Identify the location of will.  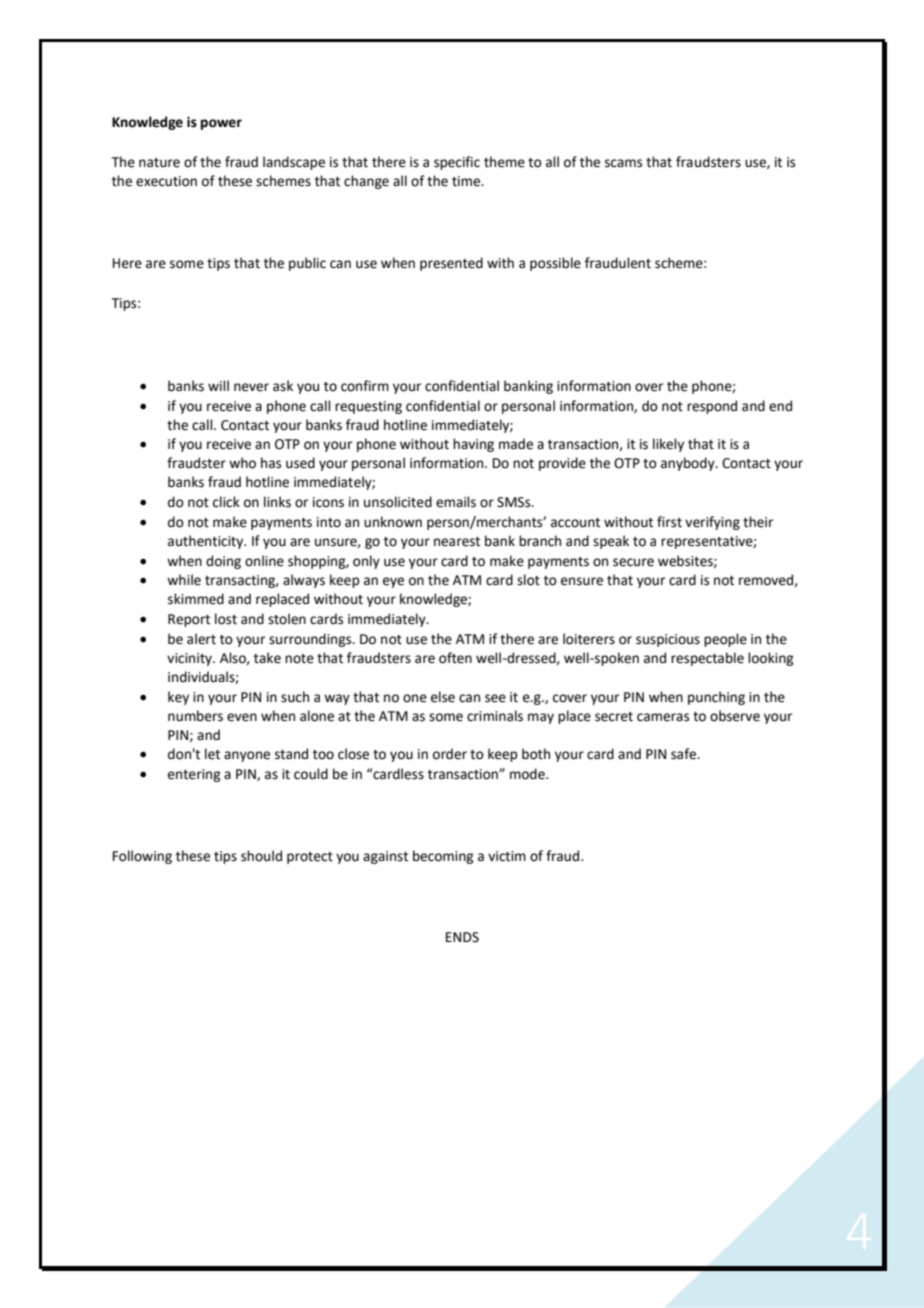
(218, 385).
